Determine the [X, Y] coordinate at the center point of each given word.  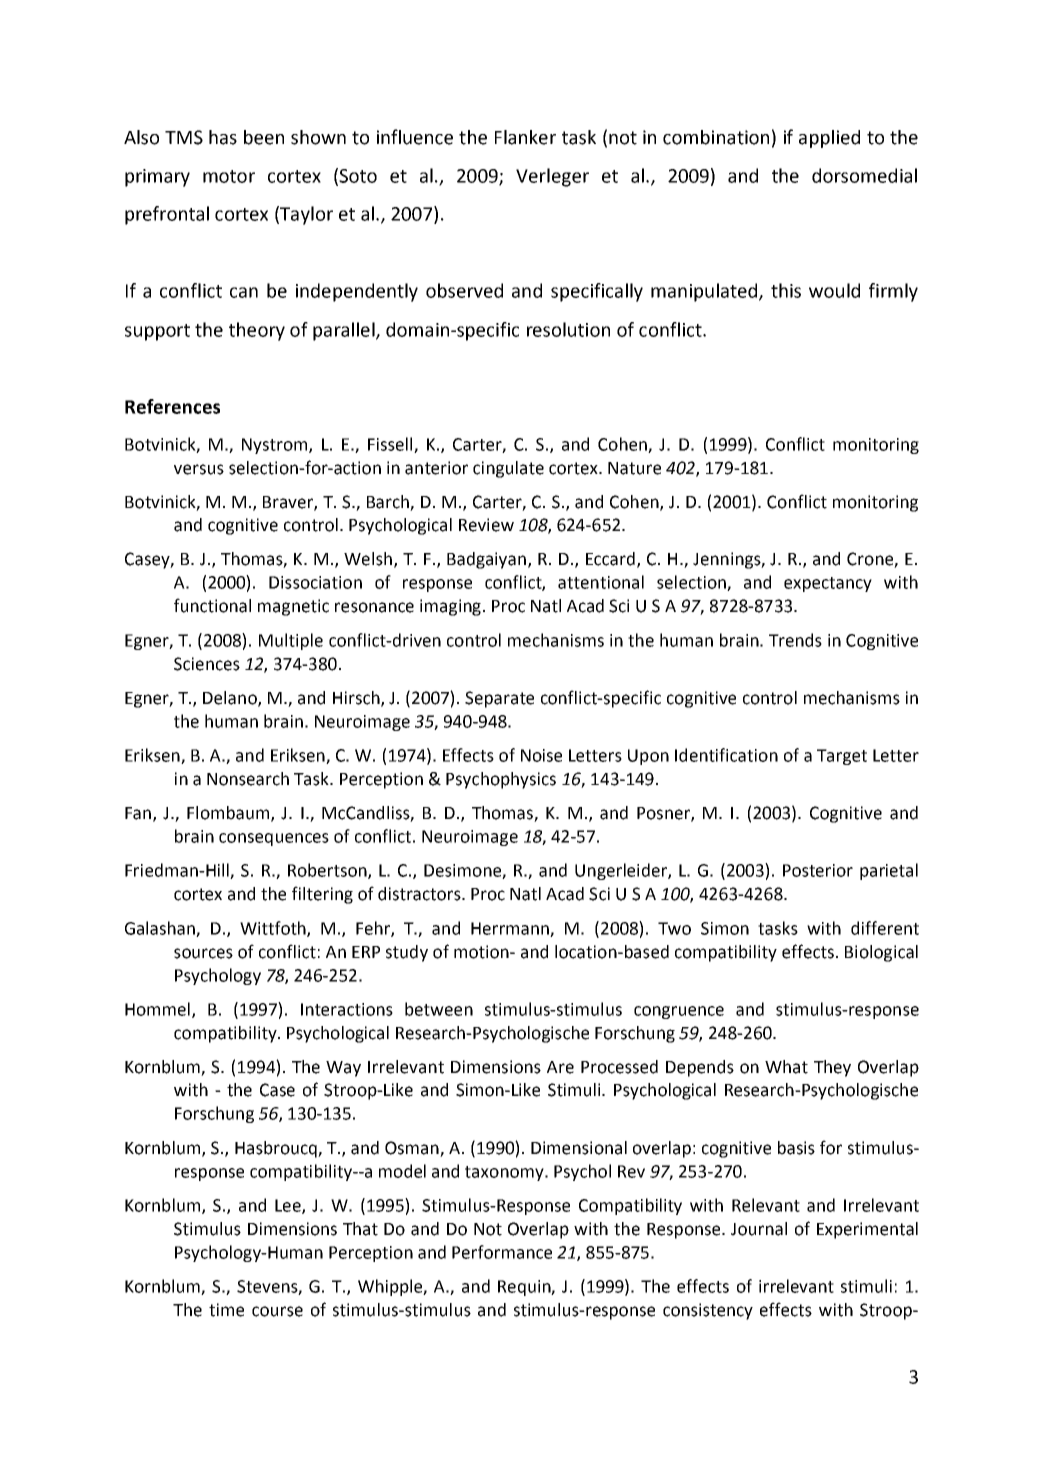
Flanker [525, 137]
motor [229, 176]
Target [842, 757]
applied [829, 139]
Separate [499, 699]
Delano [231, 698]
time [226, 1310]
